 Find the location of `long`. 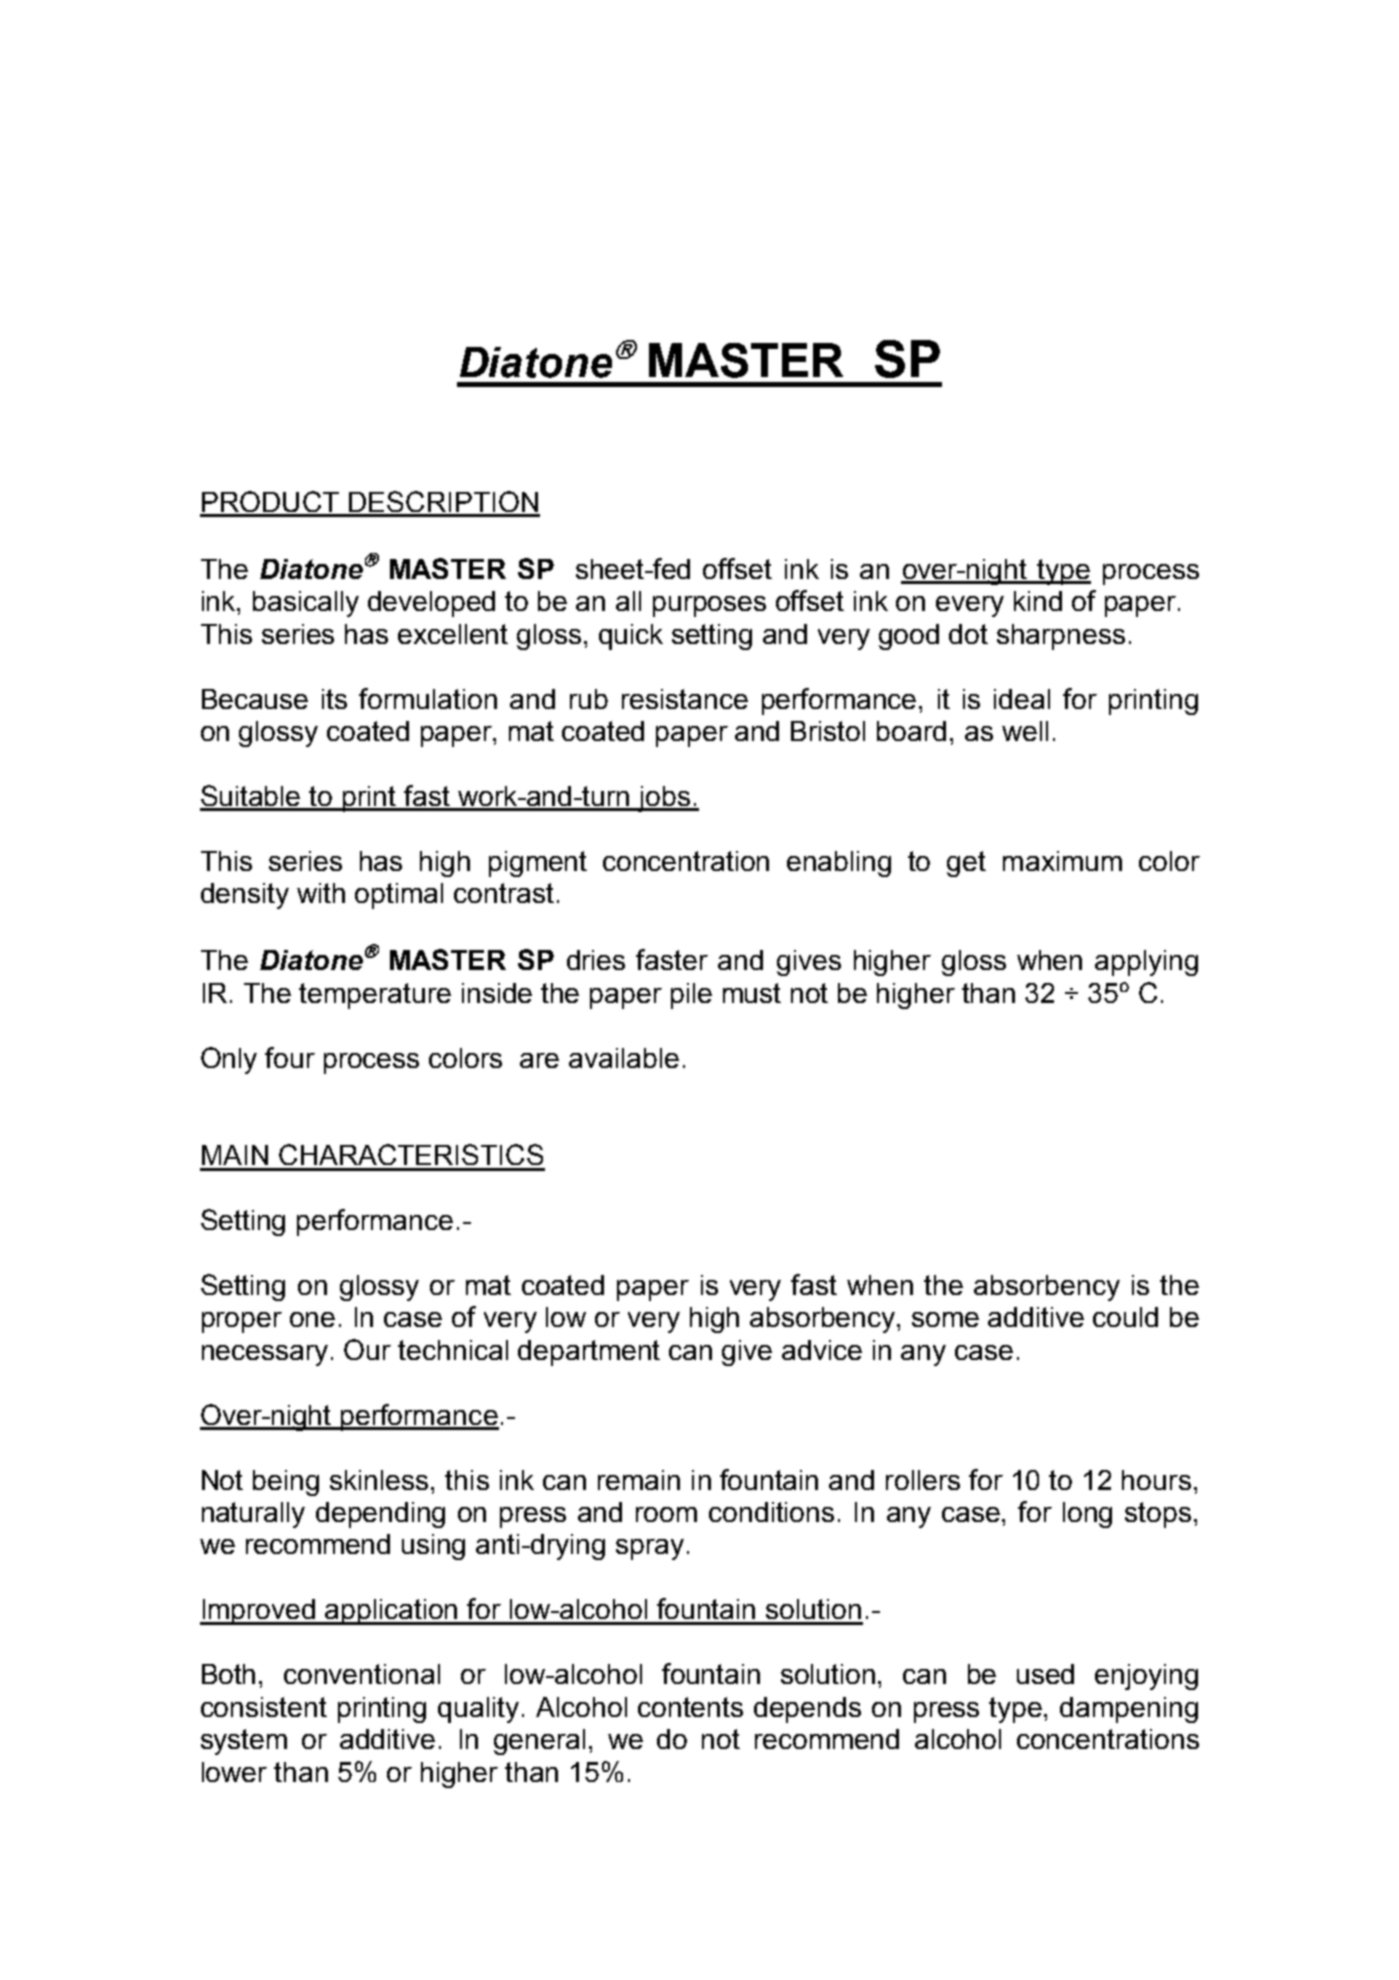

long is located at coordinates (1087, 1515).
